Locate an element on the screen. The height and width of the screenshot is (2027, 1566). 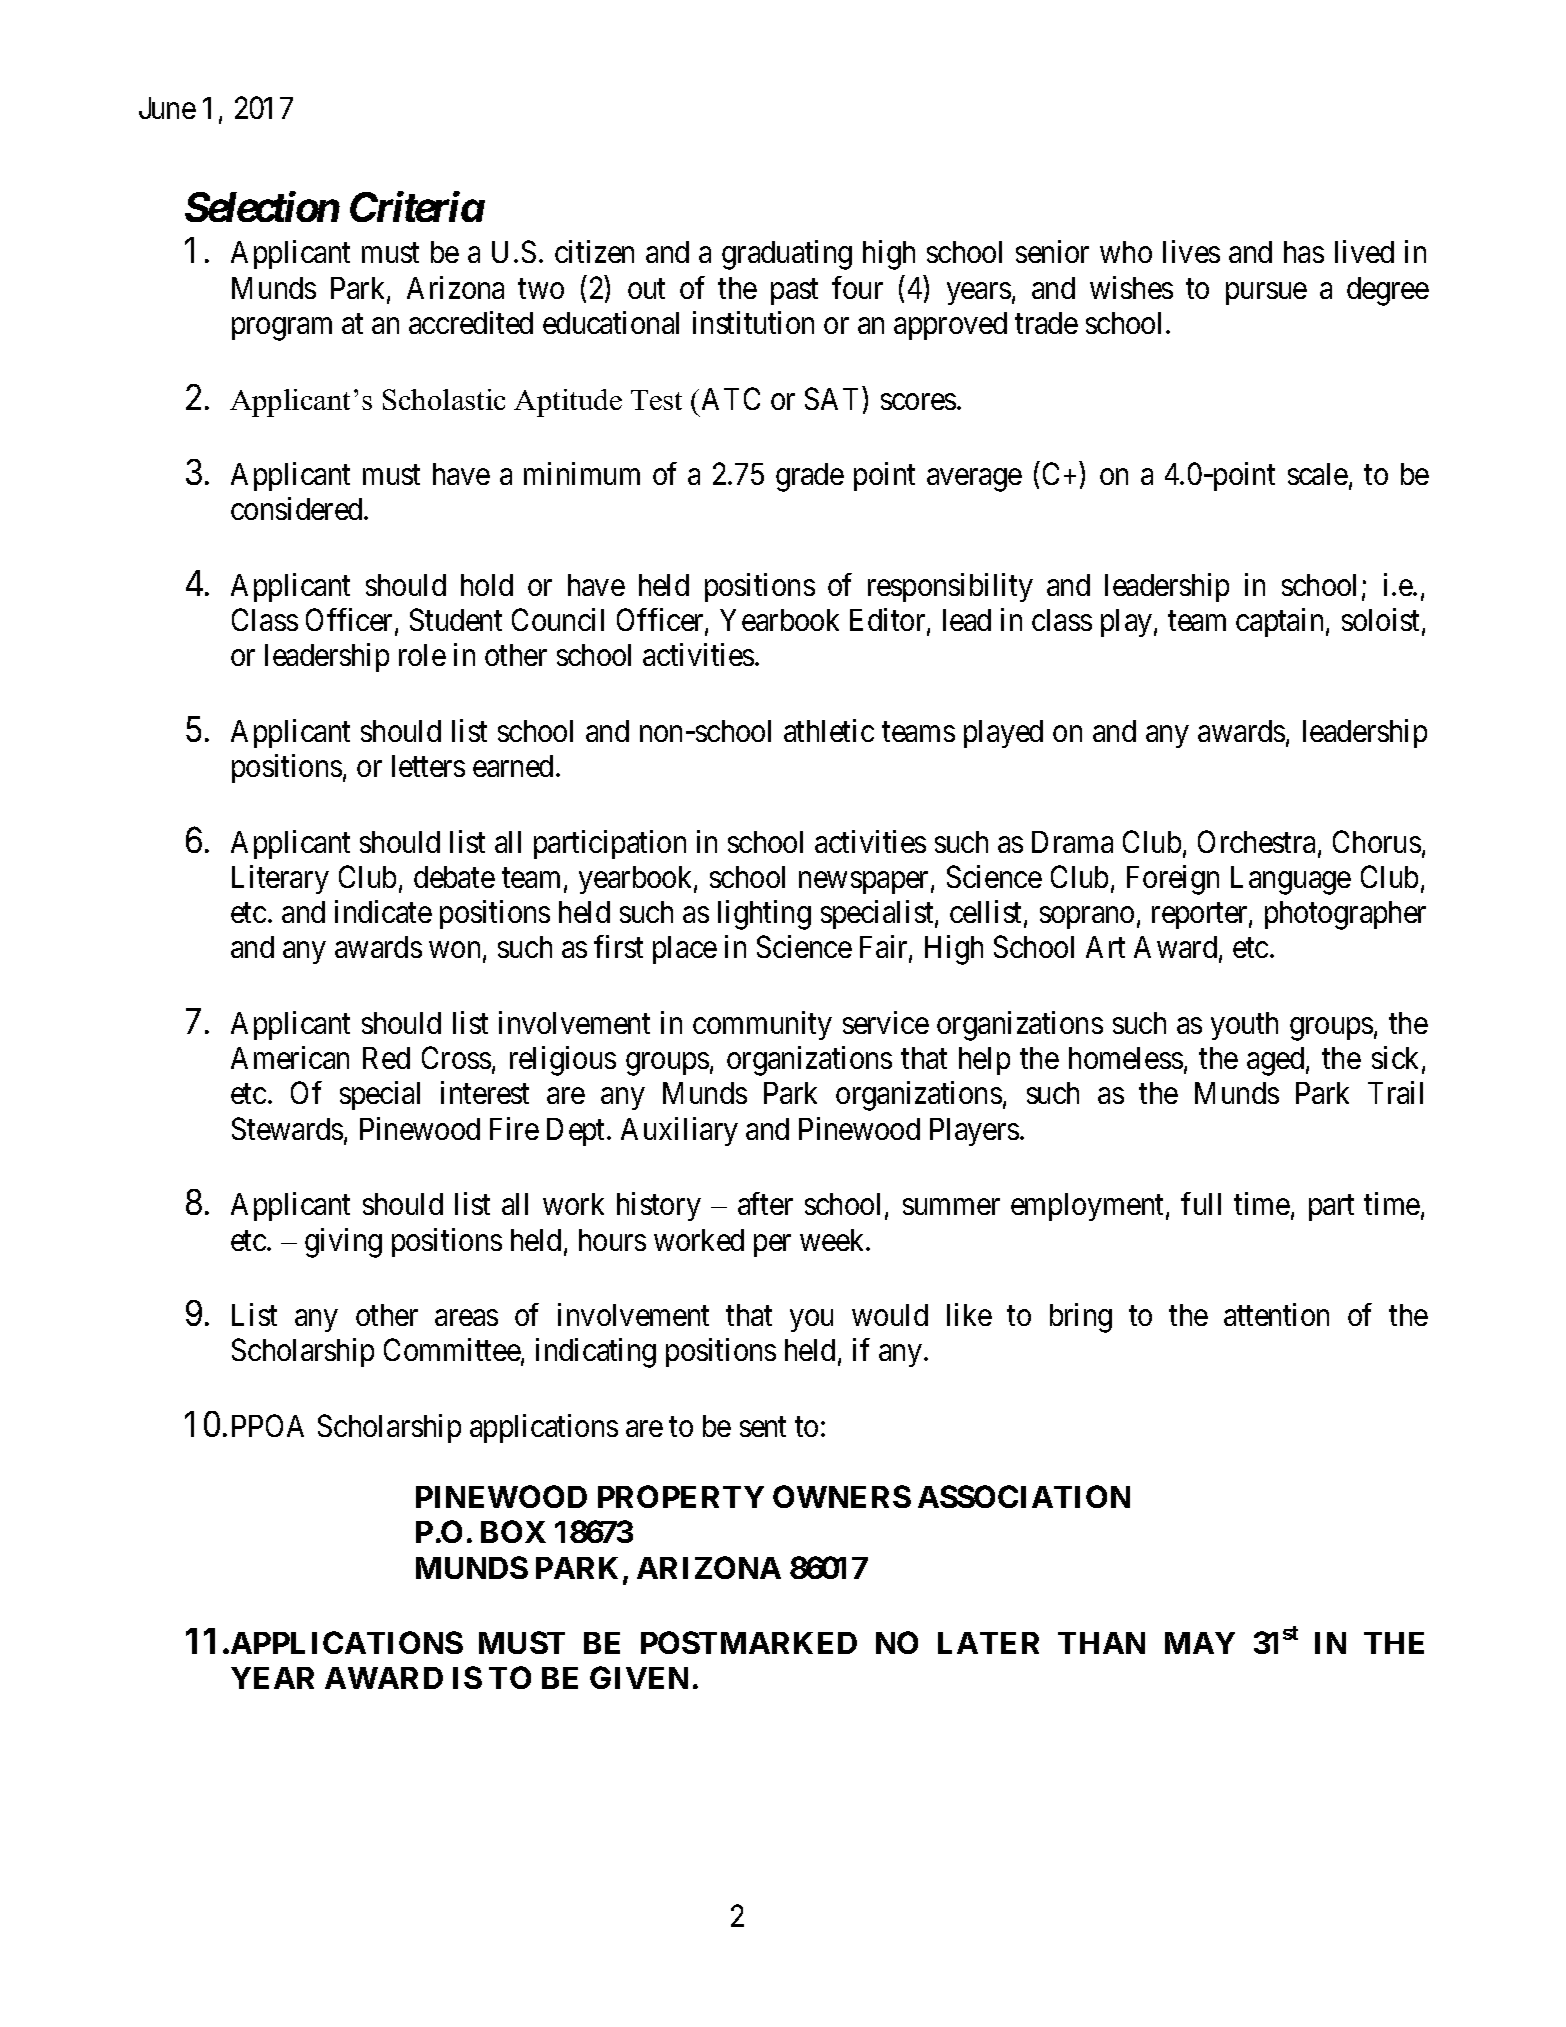
June is located at coordinates (167, 108).
